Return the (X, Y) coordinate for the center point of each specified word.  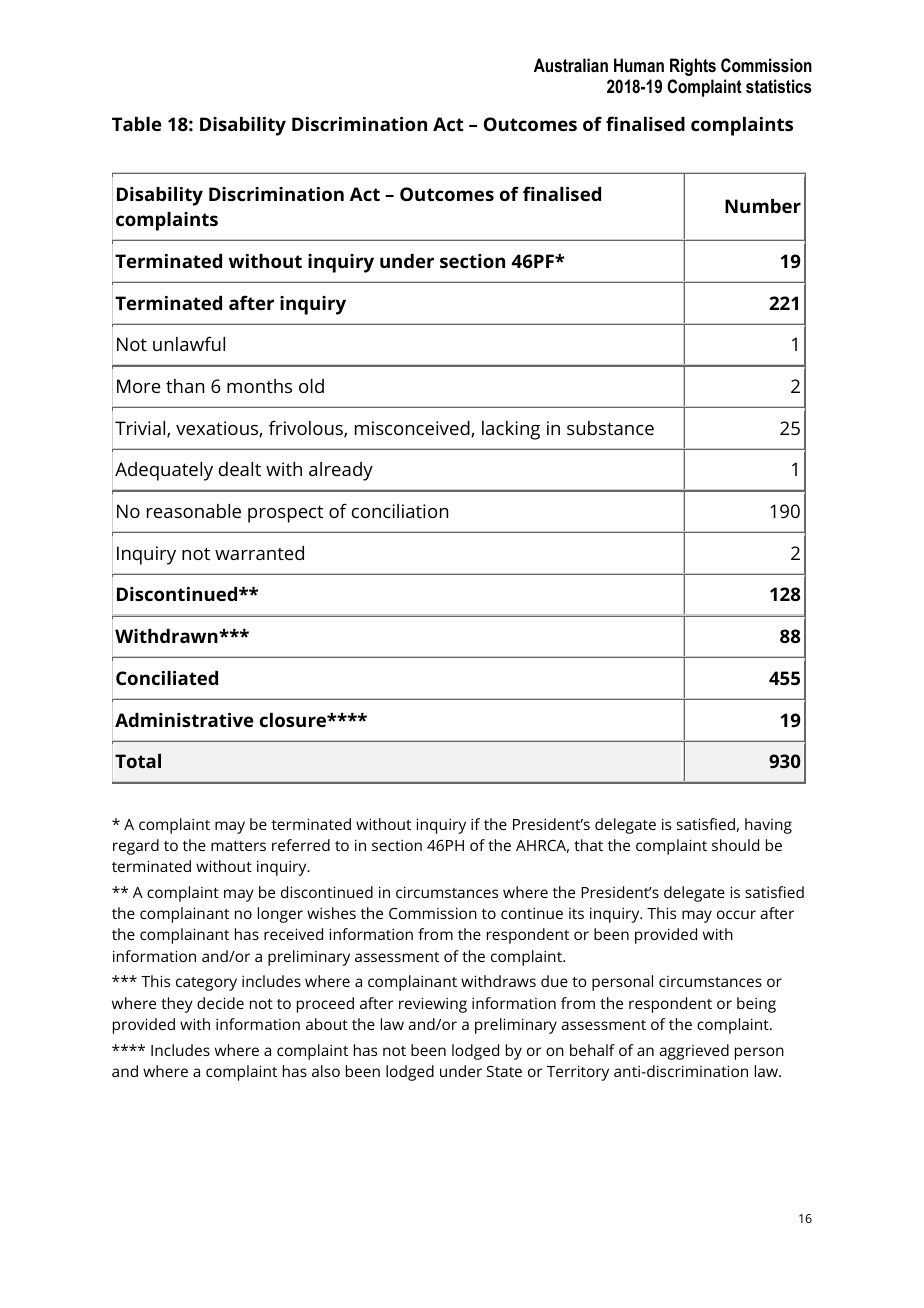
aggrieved (694, 1052)
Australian (571, 65)
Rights (693, 67)
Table (137, 124)
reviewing (433, 1005)
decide (220, 1003)
